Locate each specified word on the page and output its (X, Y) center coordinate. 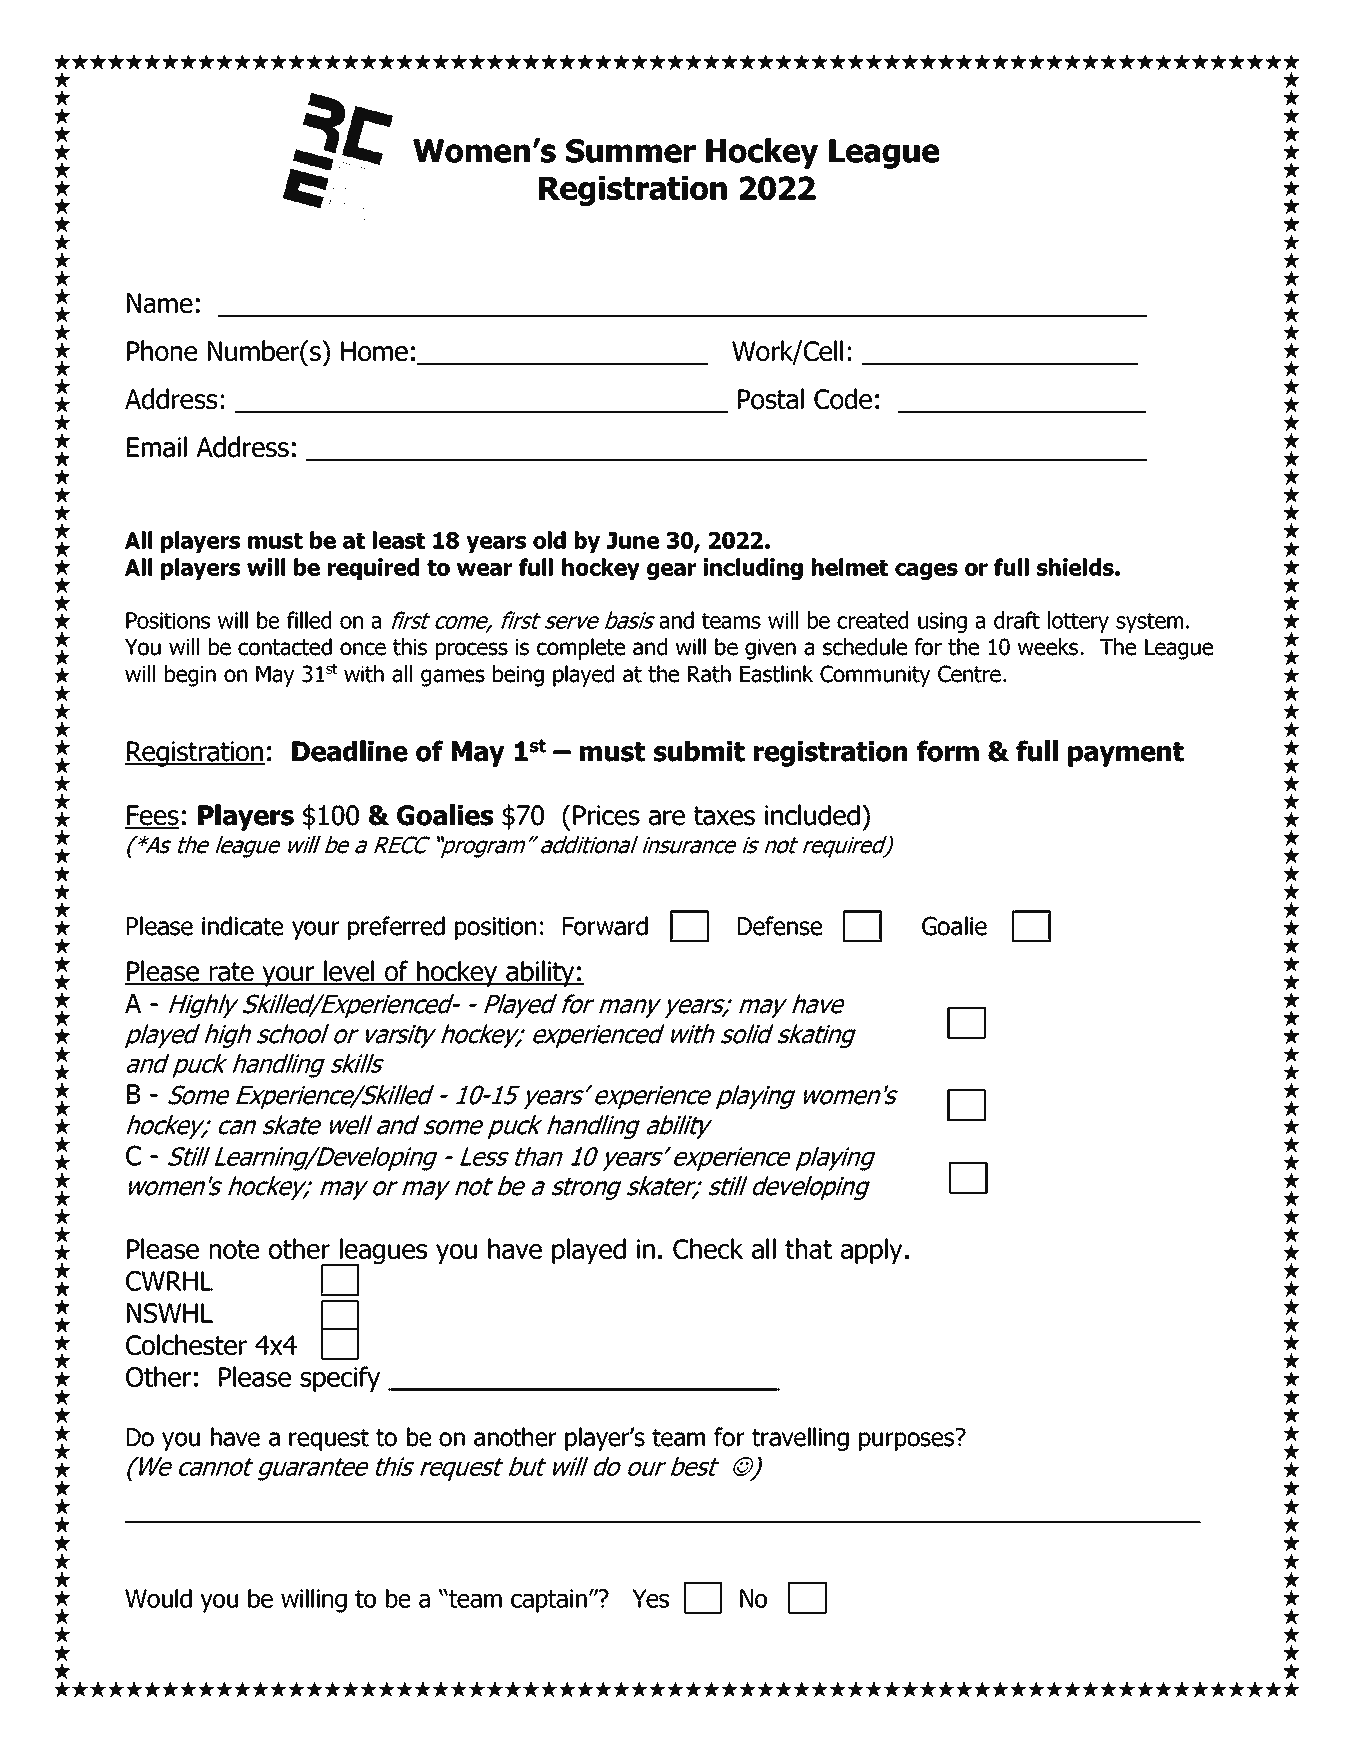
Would (158, 1598)
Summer (631, 151)
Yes (650, 1598)
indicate (242, 926)
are (667, 818)
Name (160, 303)
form (948, 751)
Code (843, 399)
